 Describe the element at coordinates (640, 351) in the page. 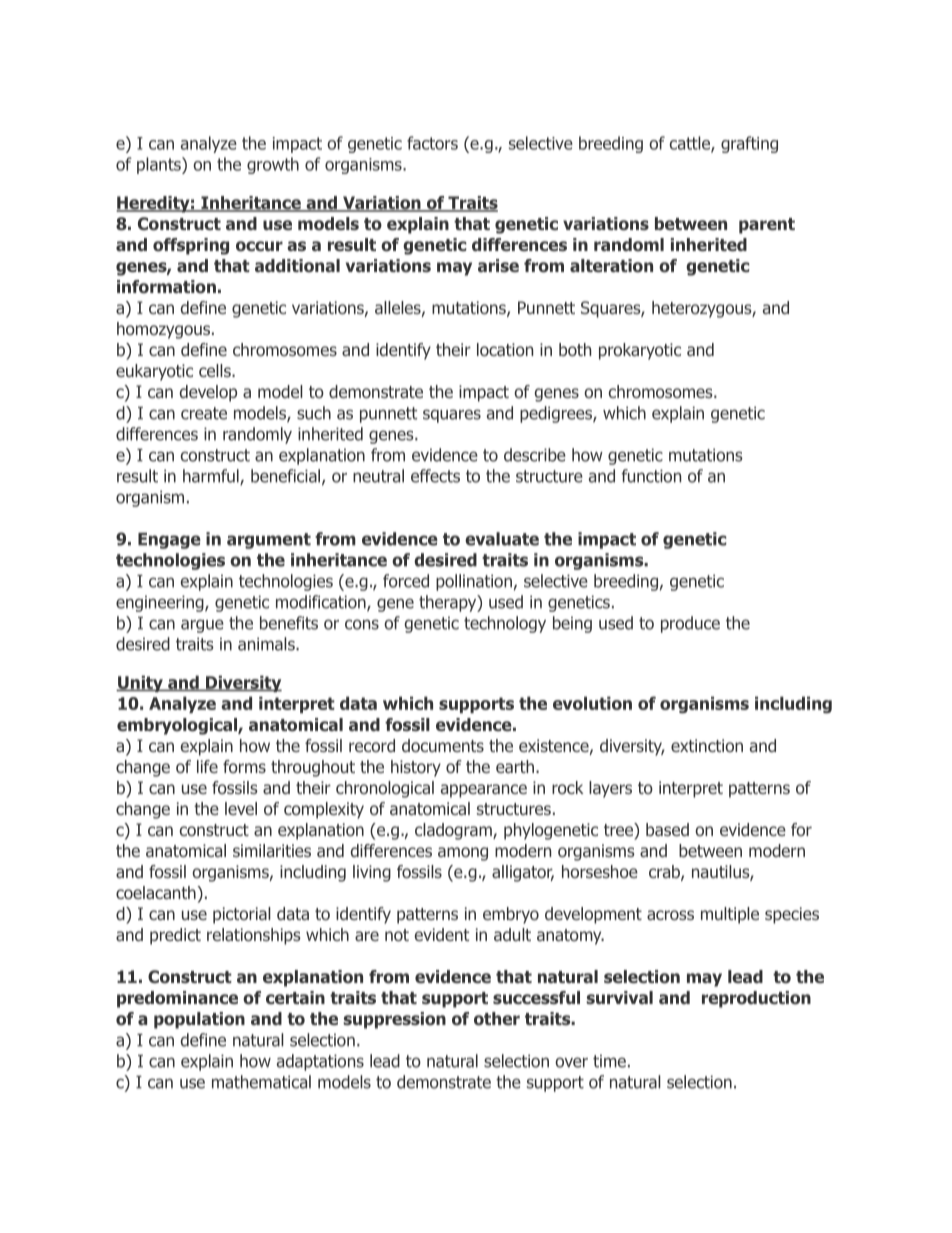

I see `prokaryotic` at that location.
